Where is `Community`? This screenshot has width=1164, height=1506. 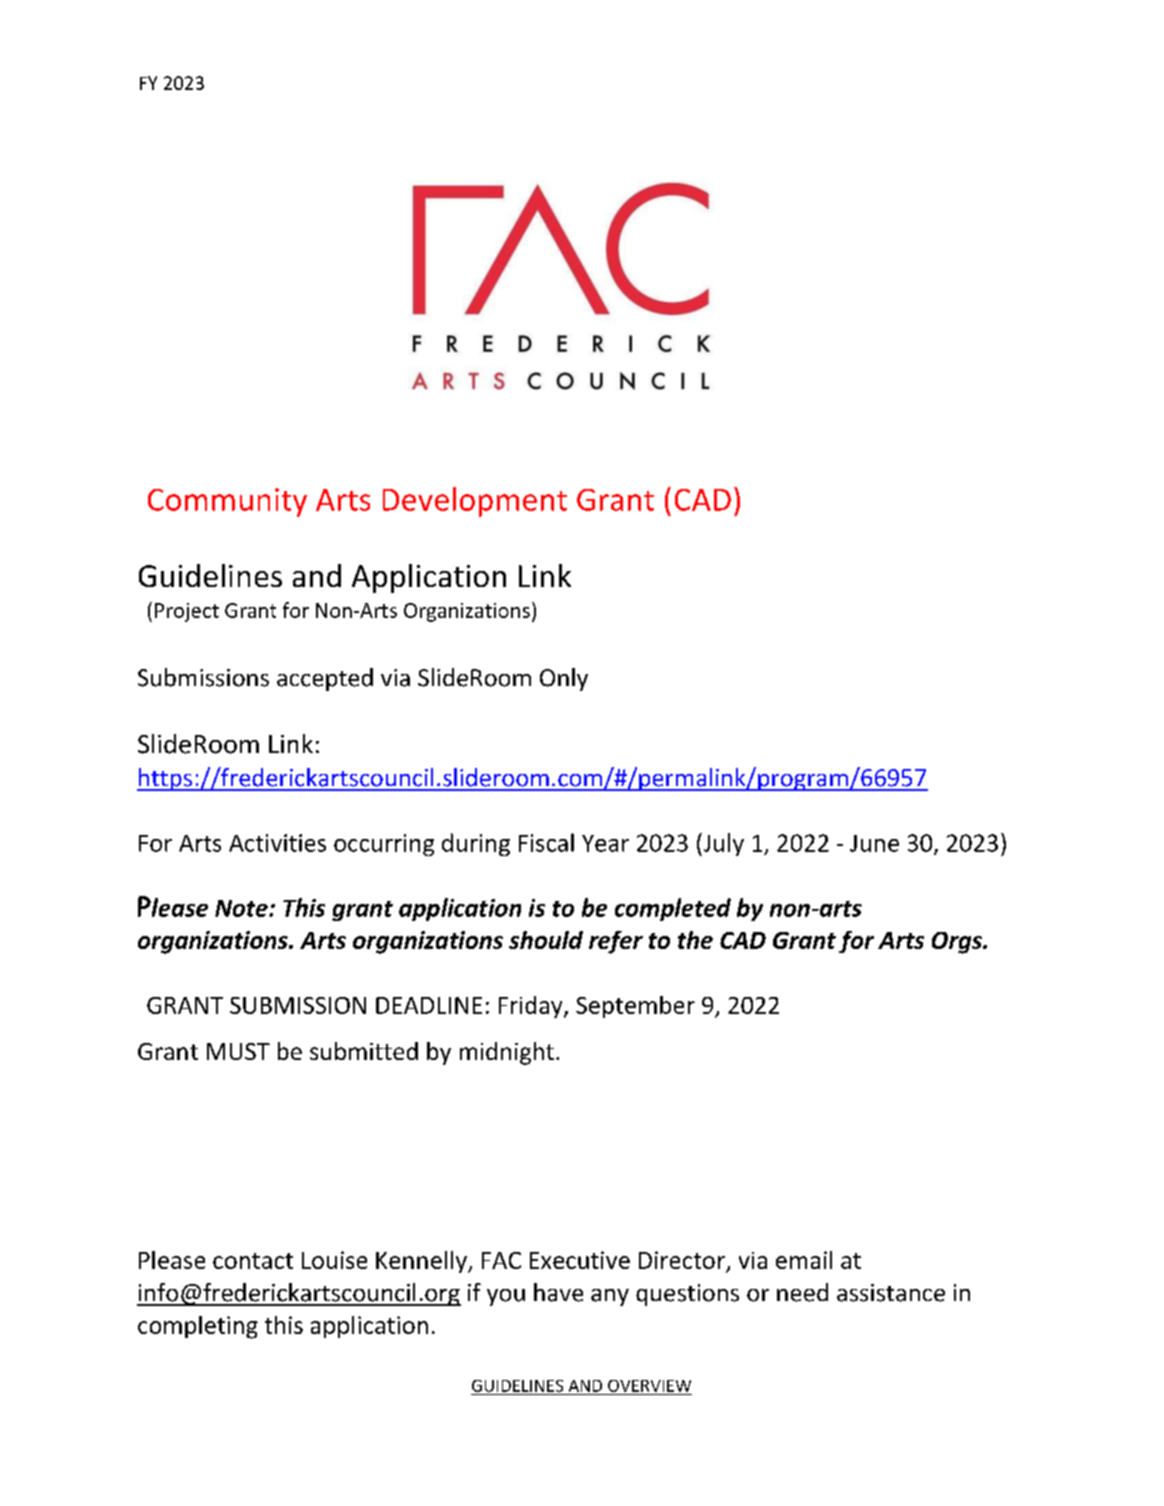 Community is located at coordinates (227, 502).
